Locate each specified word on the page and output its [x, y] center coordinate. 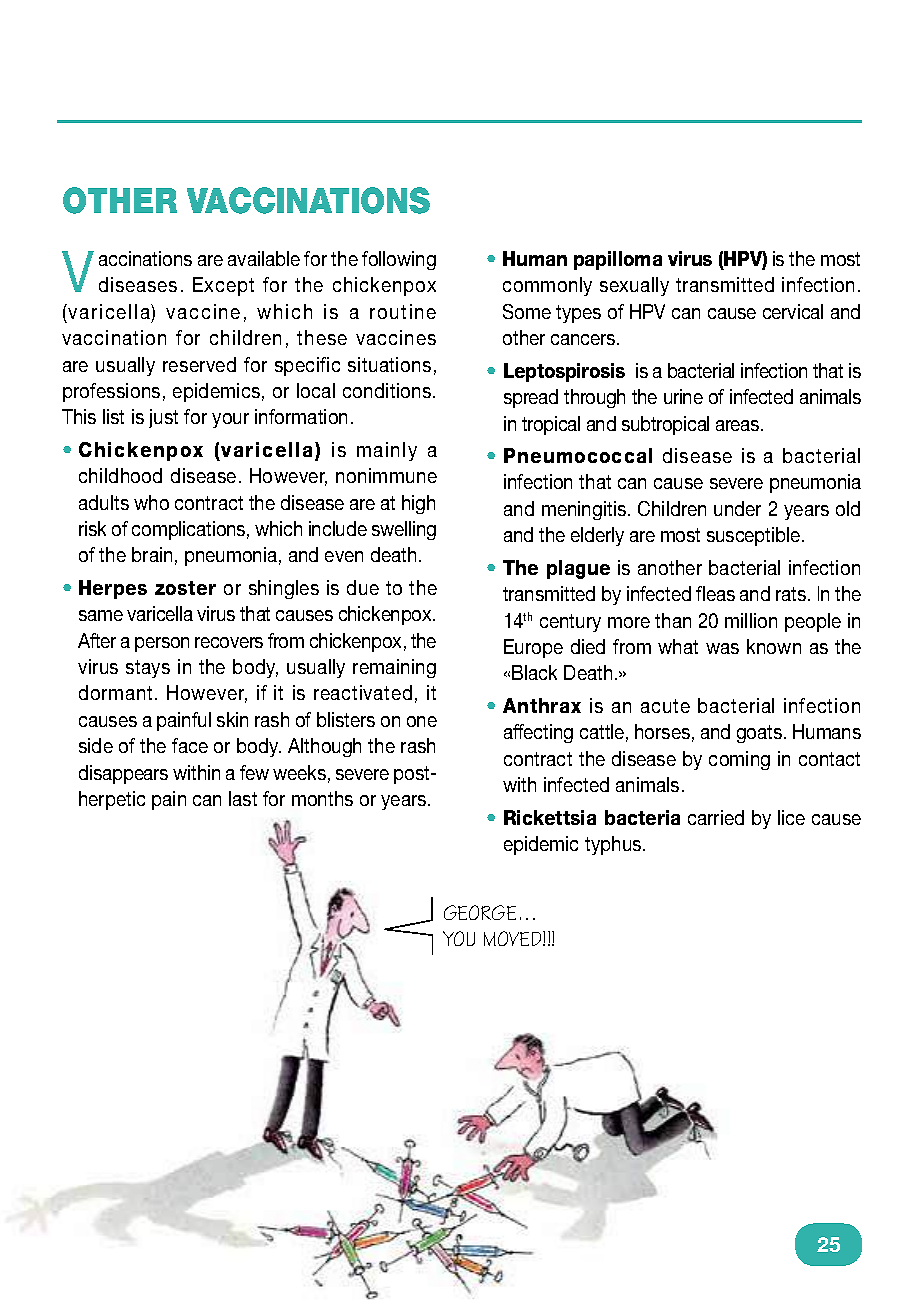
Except [223, 286]
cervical [793, 311]
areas [737, 425]
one [422, 721]
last [243, 798]
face [190, 745]
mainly [387, 451]
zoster [185, 588]
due [363, 587]
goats [761, 734]
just [163, 418]
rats [792, 594]
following [399, 260]
